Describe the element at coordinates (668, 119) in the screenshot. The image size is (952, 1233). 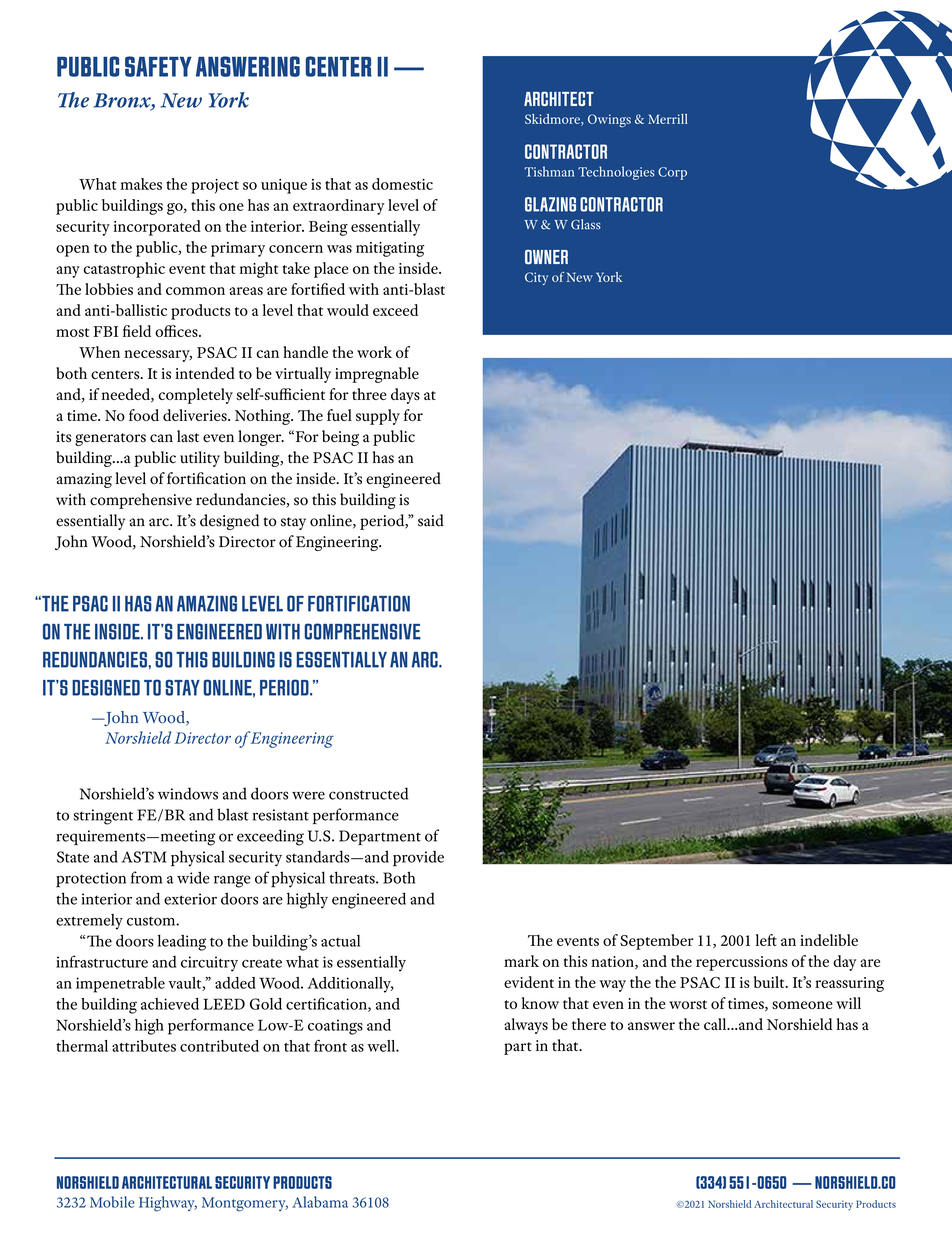
I see `Merrill` at that location.
